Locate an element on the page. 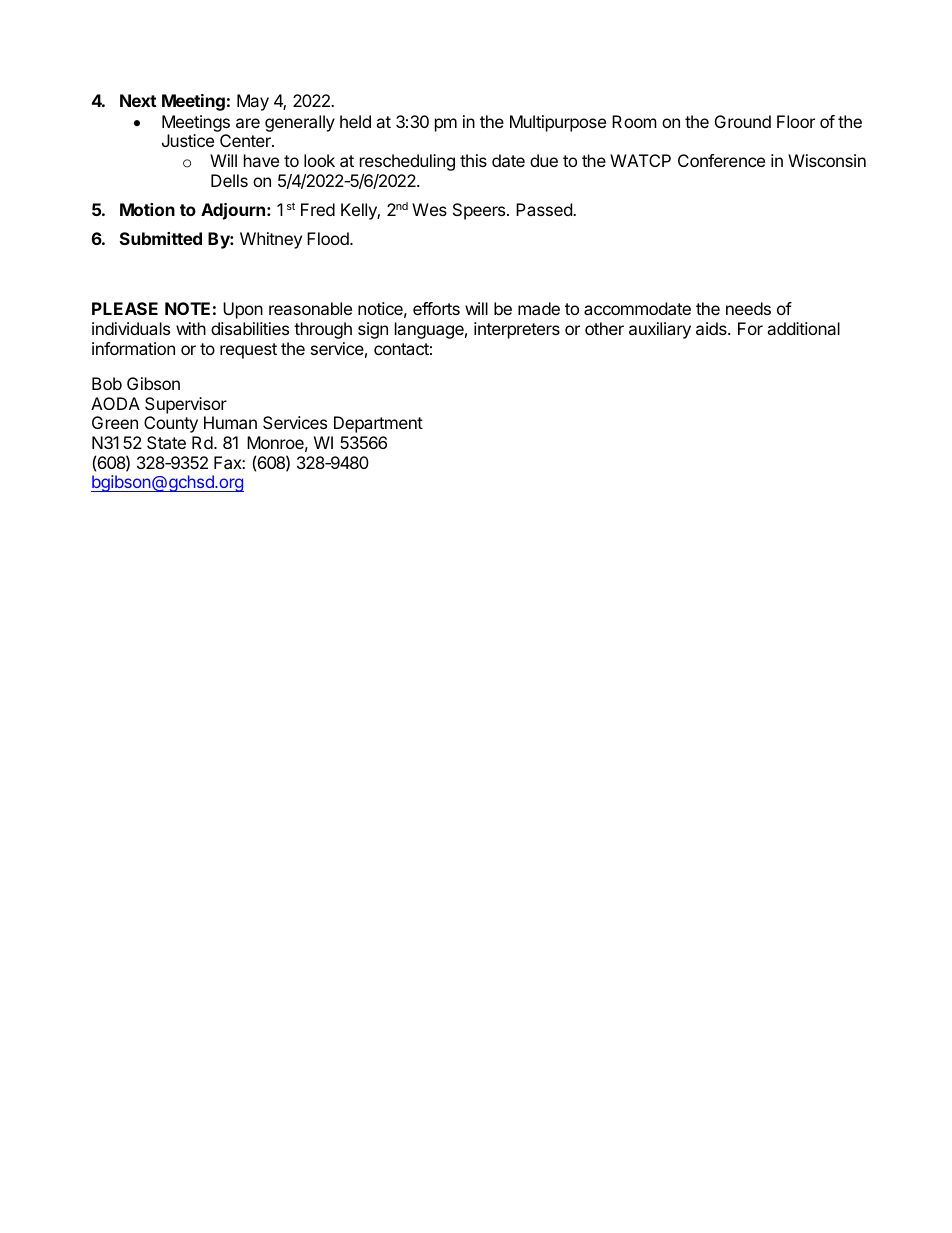 The height and width of the image is (1233, 952). request is located at coordinates (248, 351).
